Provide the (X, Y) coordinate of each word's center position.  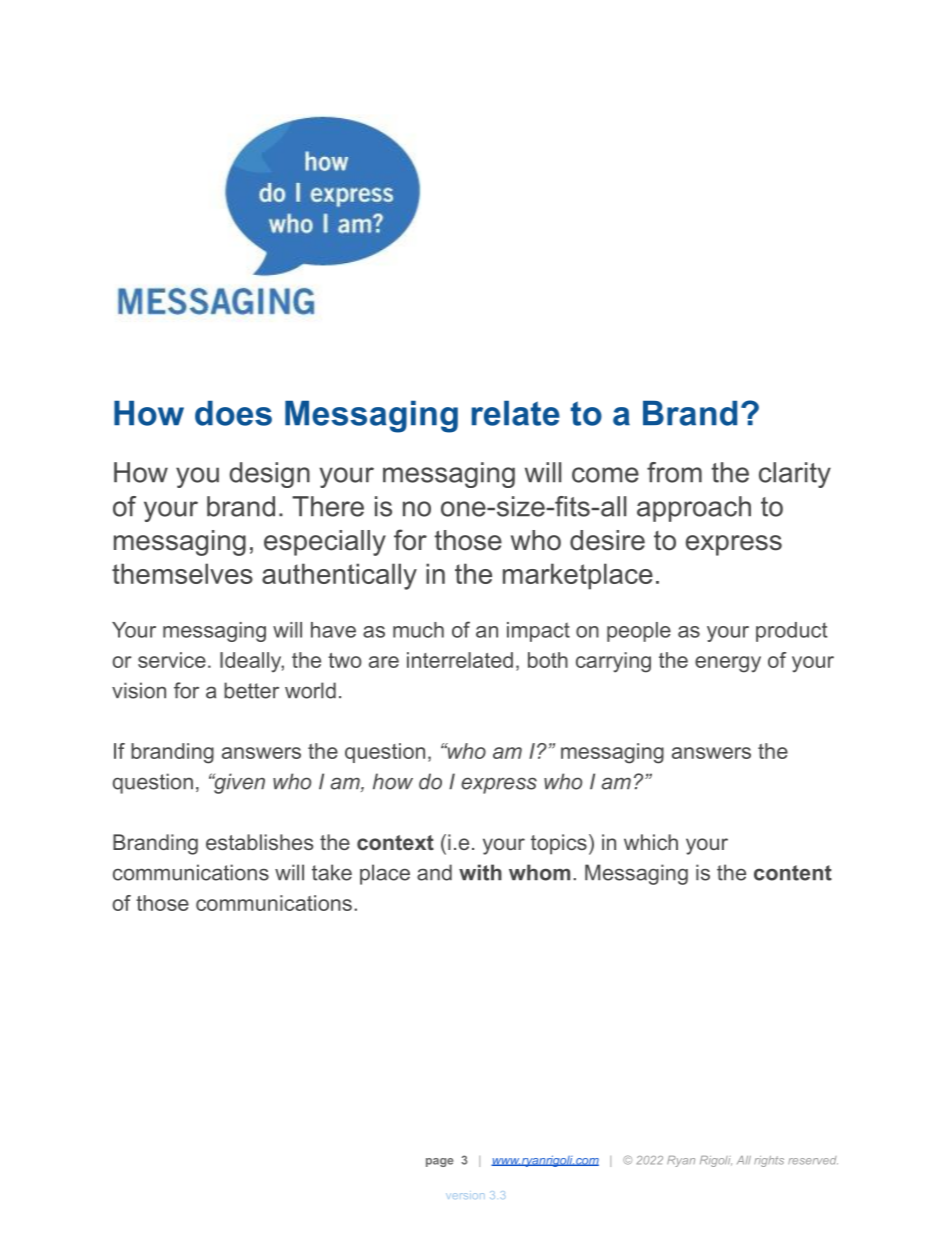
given (238, 783)
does (233, 413)
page (440, 1162)
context (395, 842)
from (674, 472)
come (605, 475)
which (651, 842)
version (465, 1196)
